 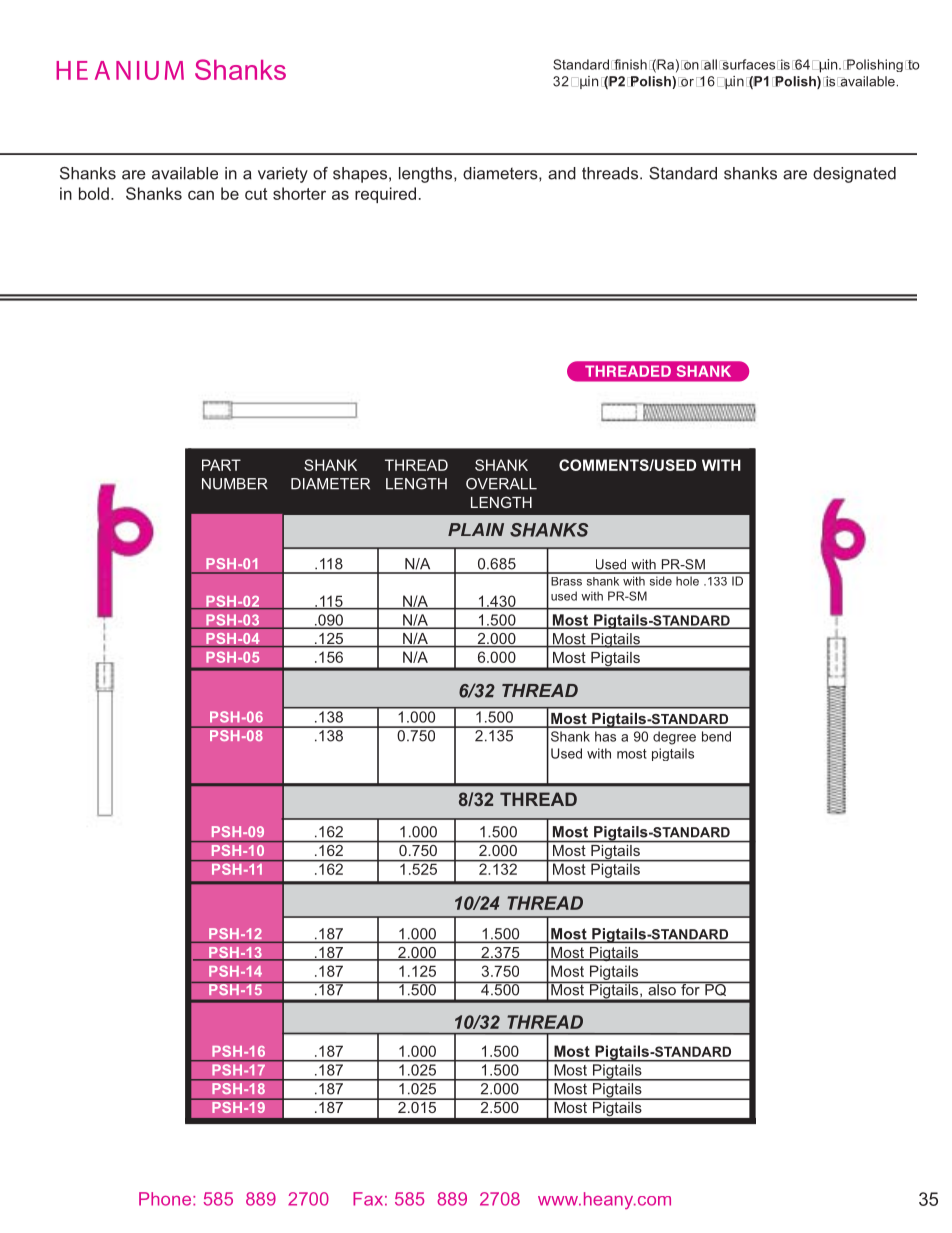 I want to click on NUMBER, so click(x=235, y=484).
